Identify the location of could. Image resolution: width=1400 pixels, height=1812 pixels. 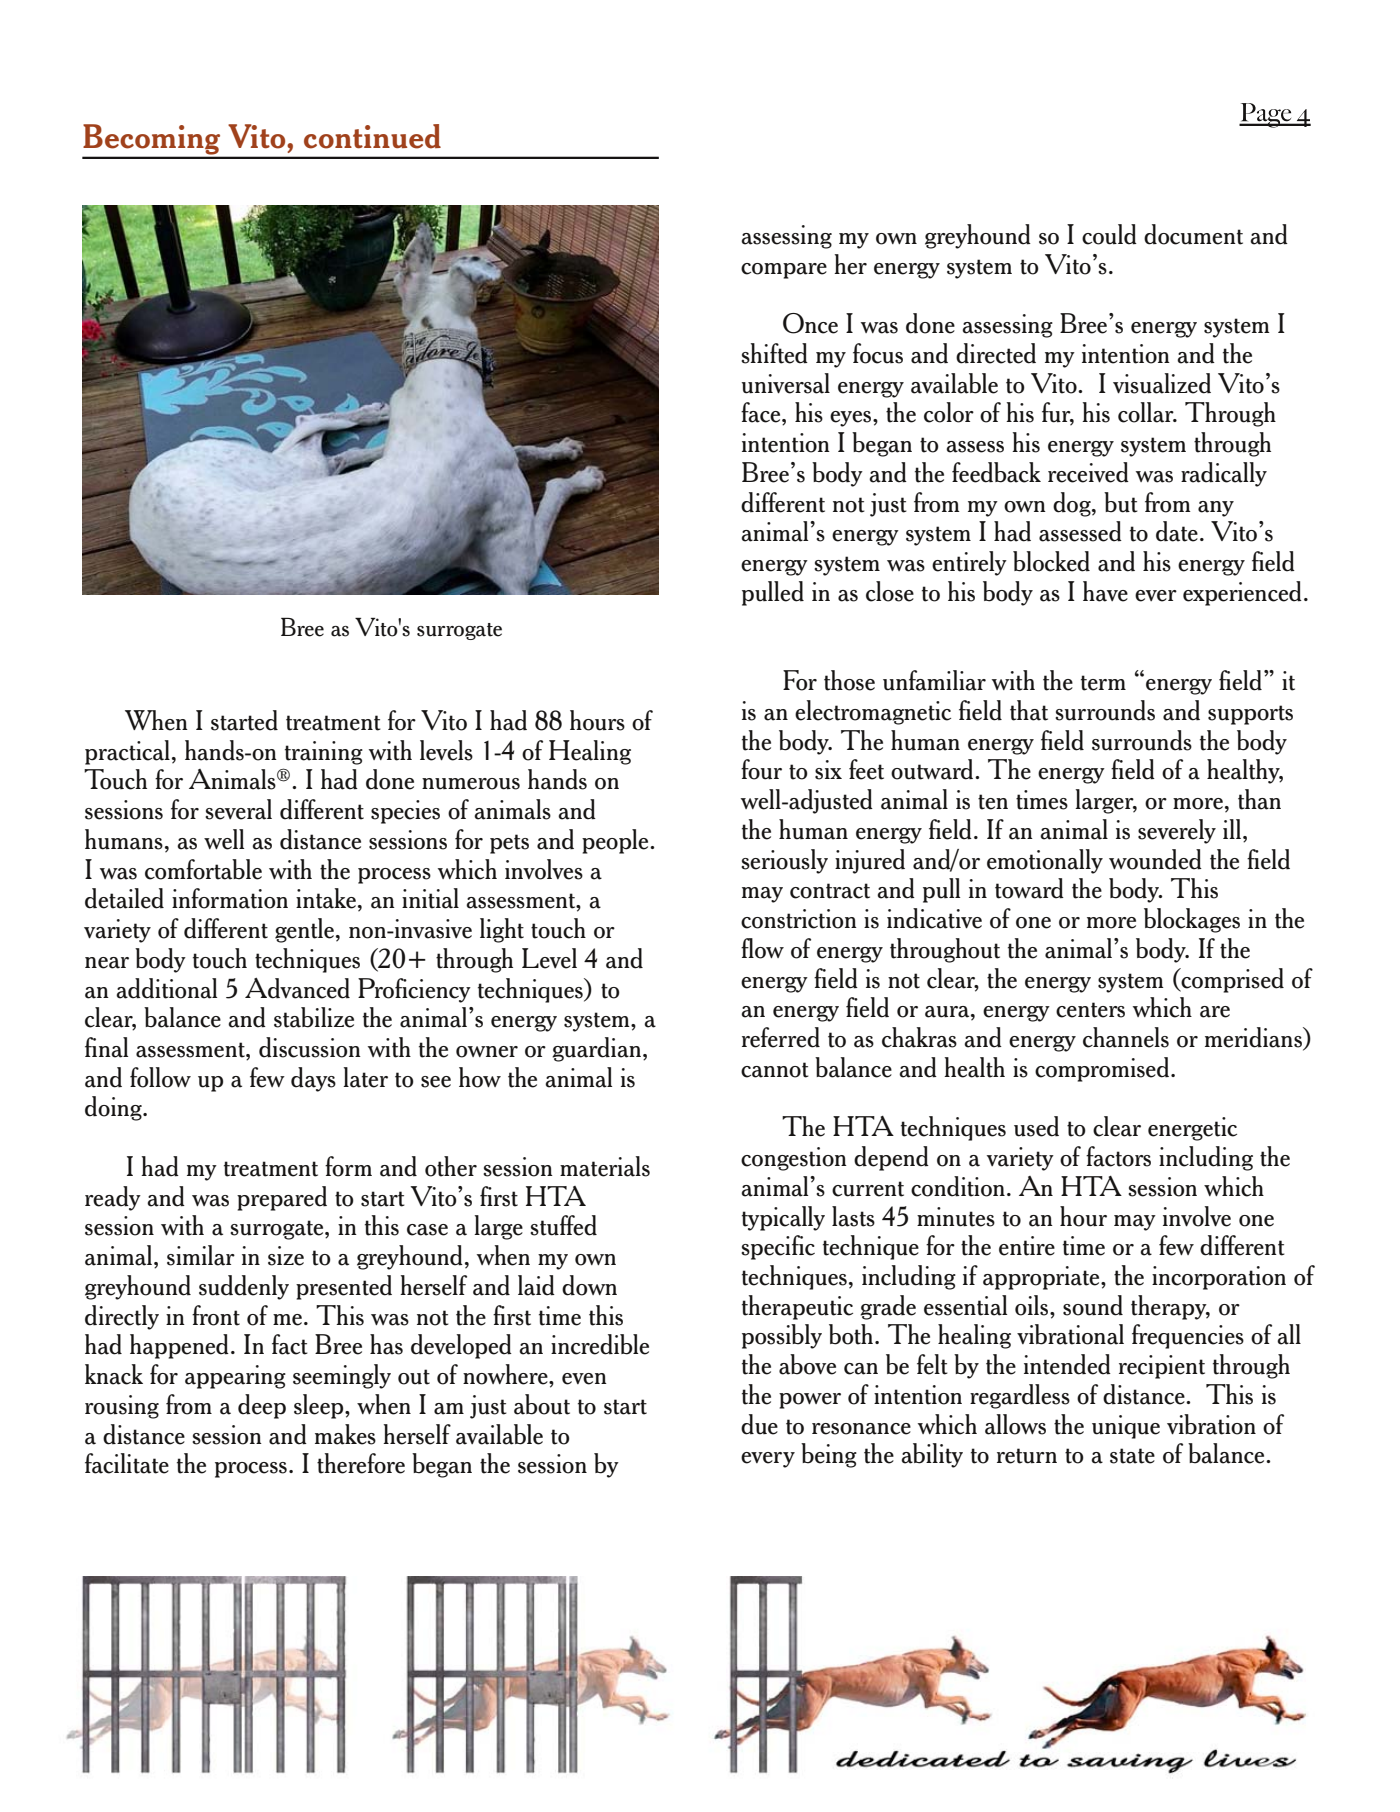
(1109, 234).
